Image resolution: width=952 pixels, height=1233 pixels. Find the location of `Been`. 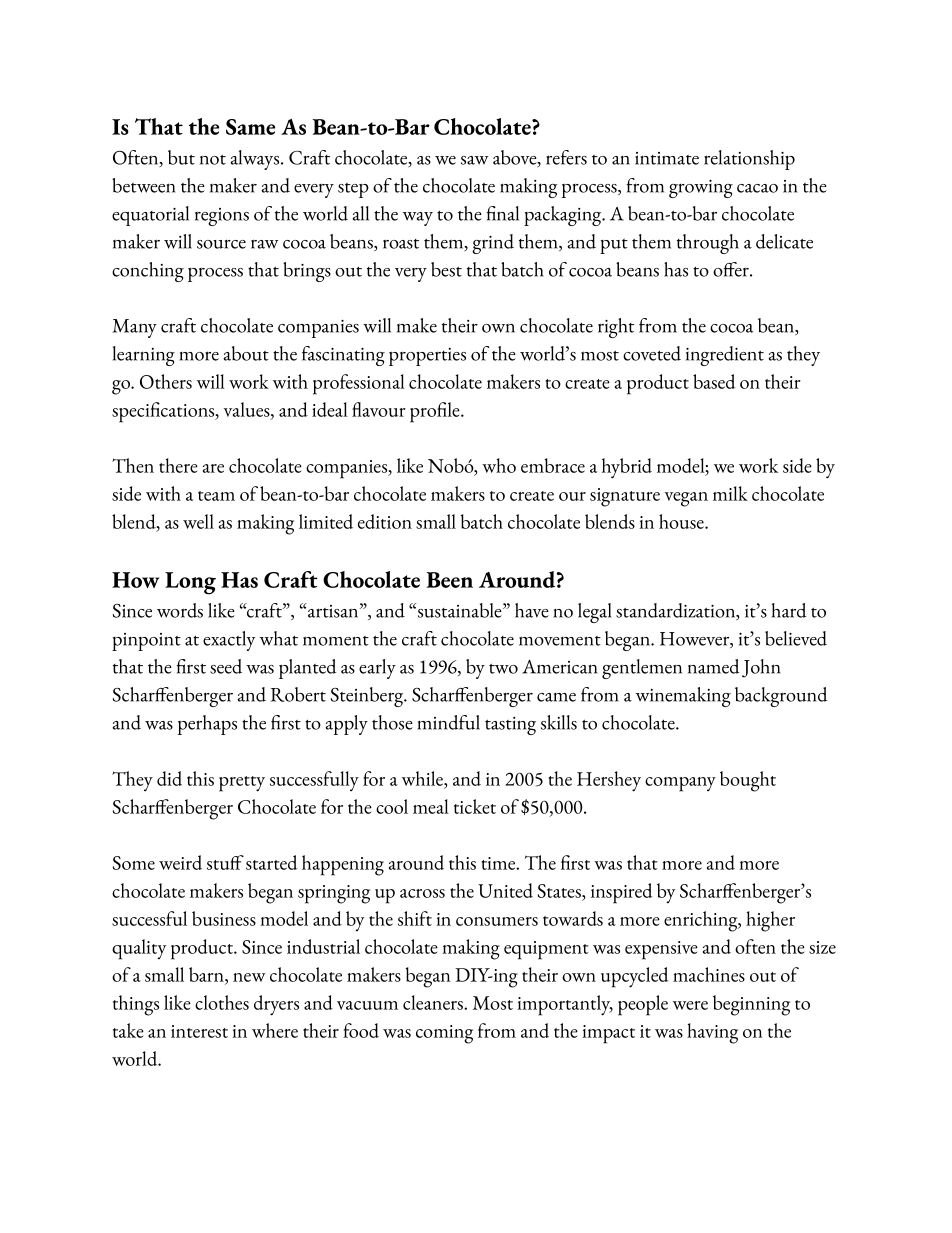

Been is located at coordinates (450, 580).
